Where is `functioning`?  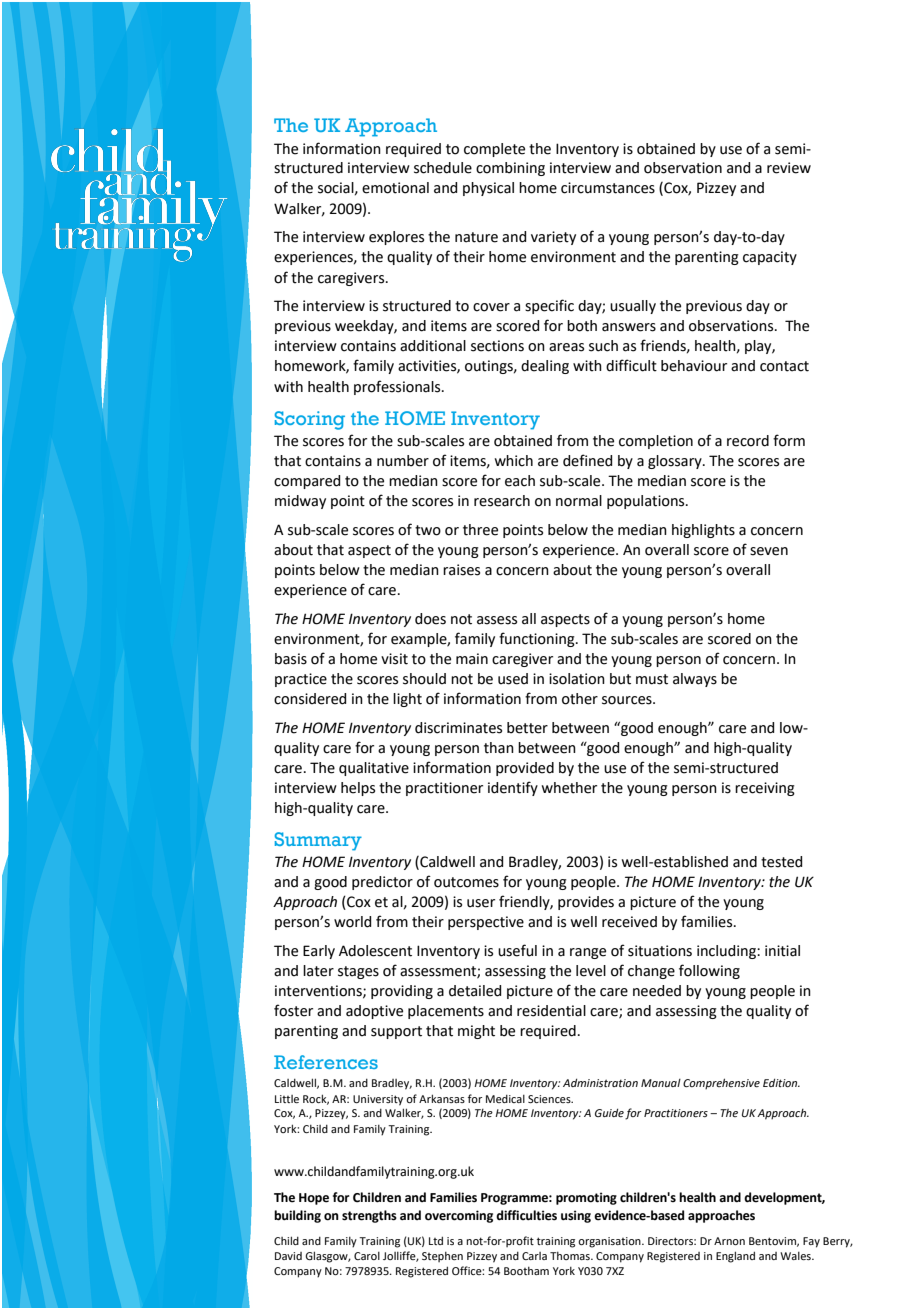 functioning is located at coordinates (538, 639).
